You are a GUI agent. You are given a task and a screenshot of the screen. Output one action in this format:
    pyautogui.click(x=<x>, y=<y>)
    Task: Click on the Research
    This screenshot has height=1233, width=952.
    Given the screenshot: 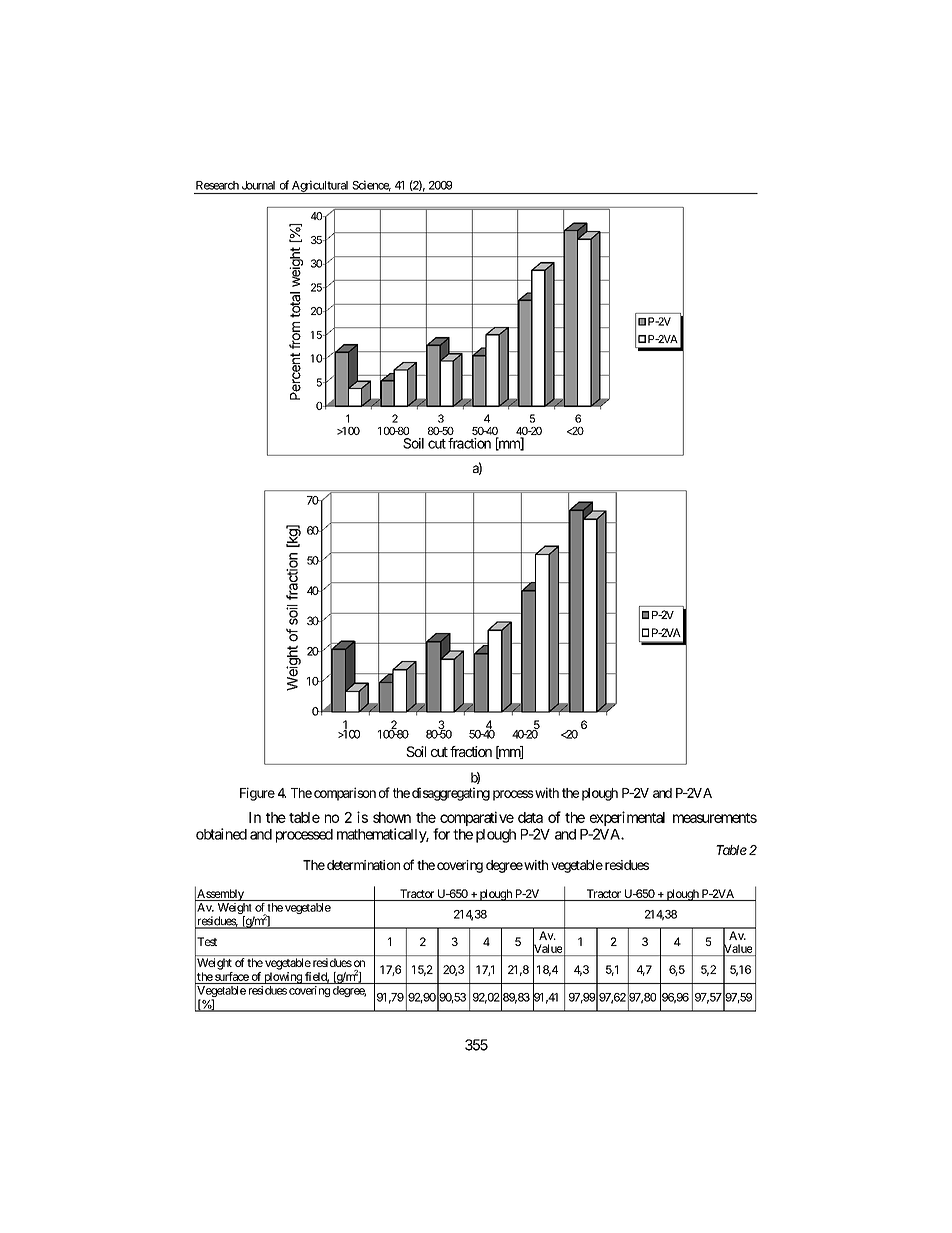 What is the action you would take?
    pyautogui.click(x=217, y=185)
